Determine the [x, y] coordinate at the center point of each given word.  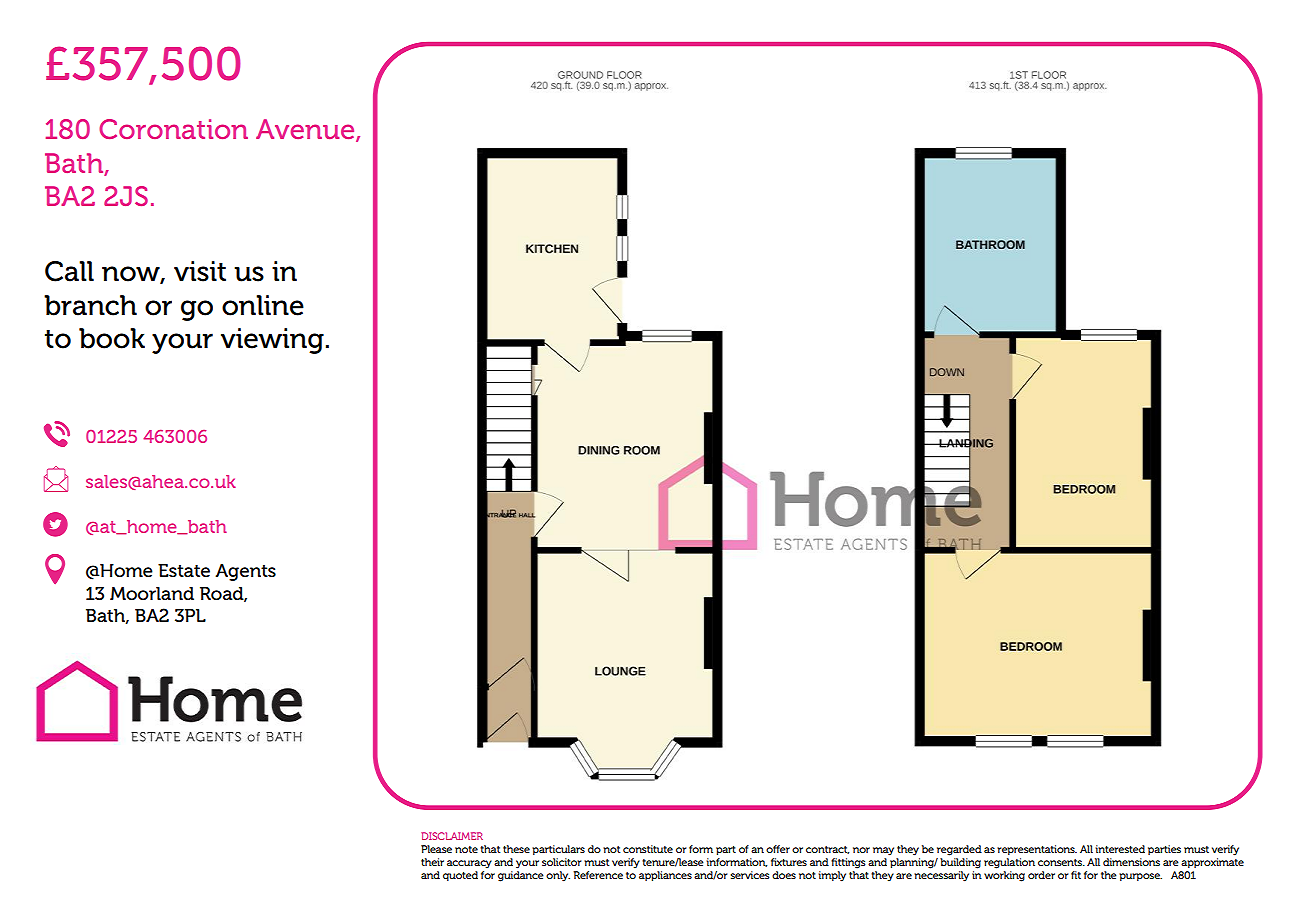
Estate [184, 571]
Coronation [173, 129]
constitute [648, 849]
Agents [245, 572]
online [263, 305]
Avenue [306, 130]
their [432, 862]
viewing [272, 341]
